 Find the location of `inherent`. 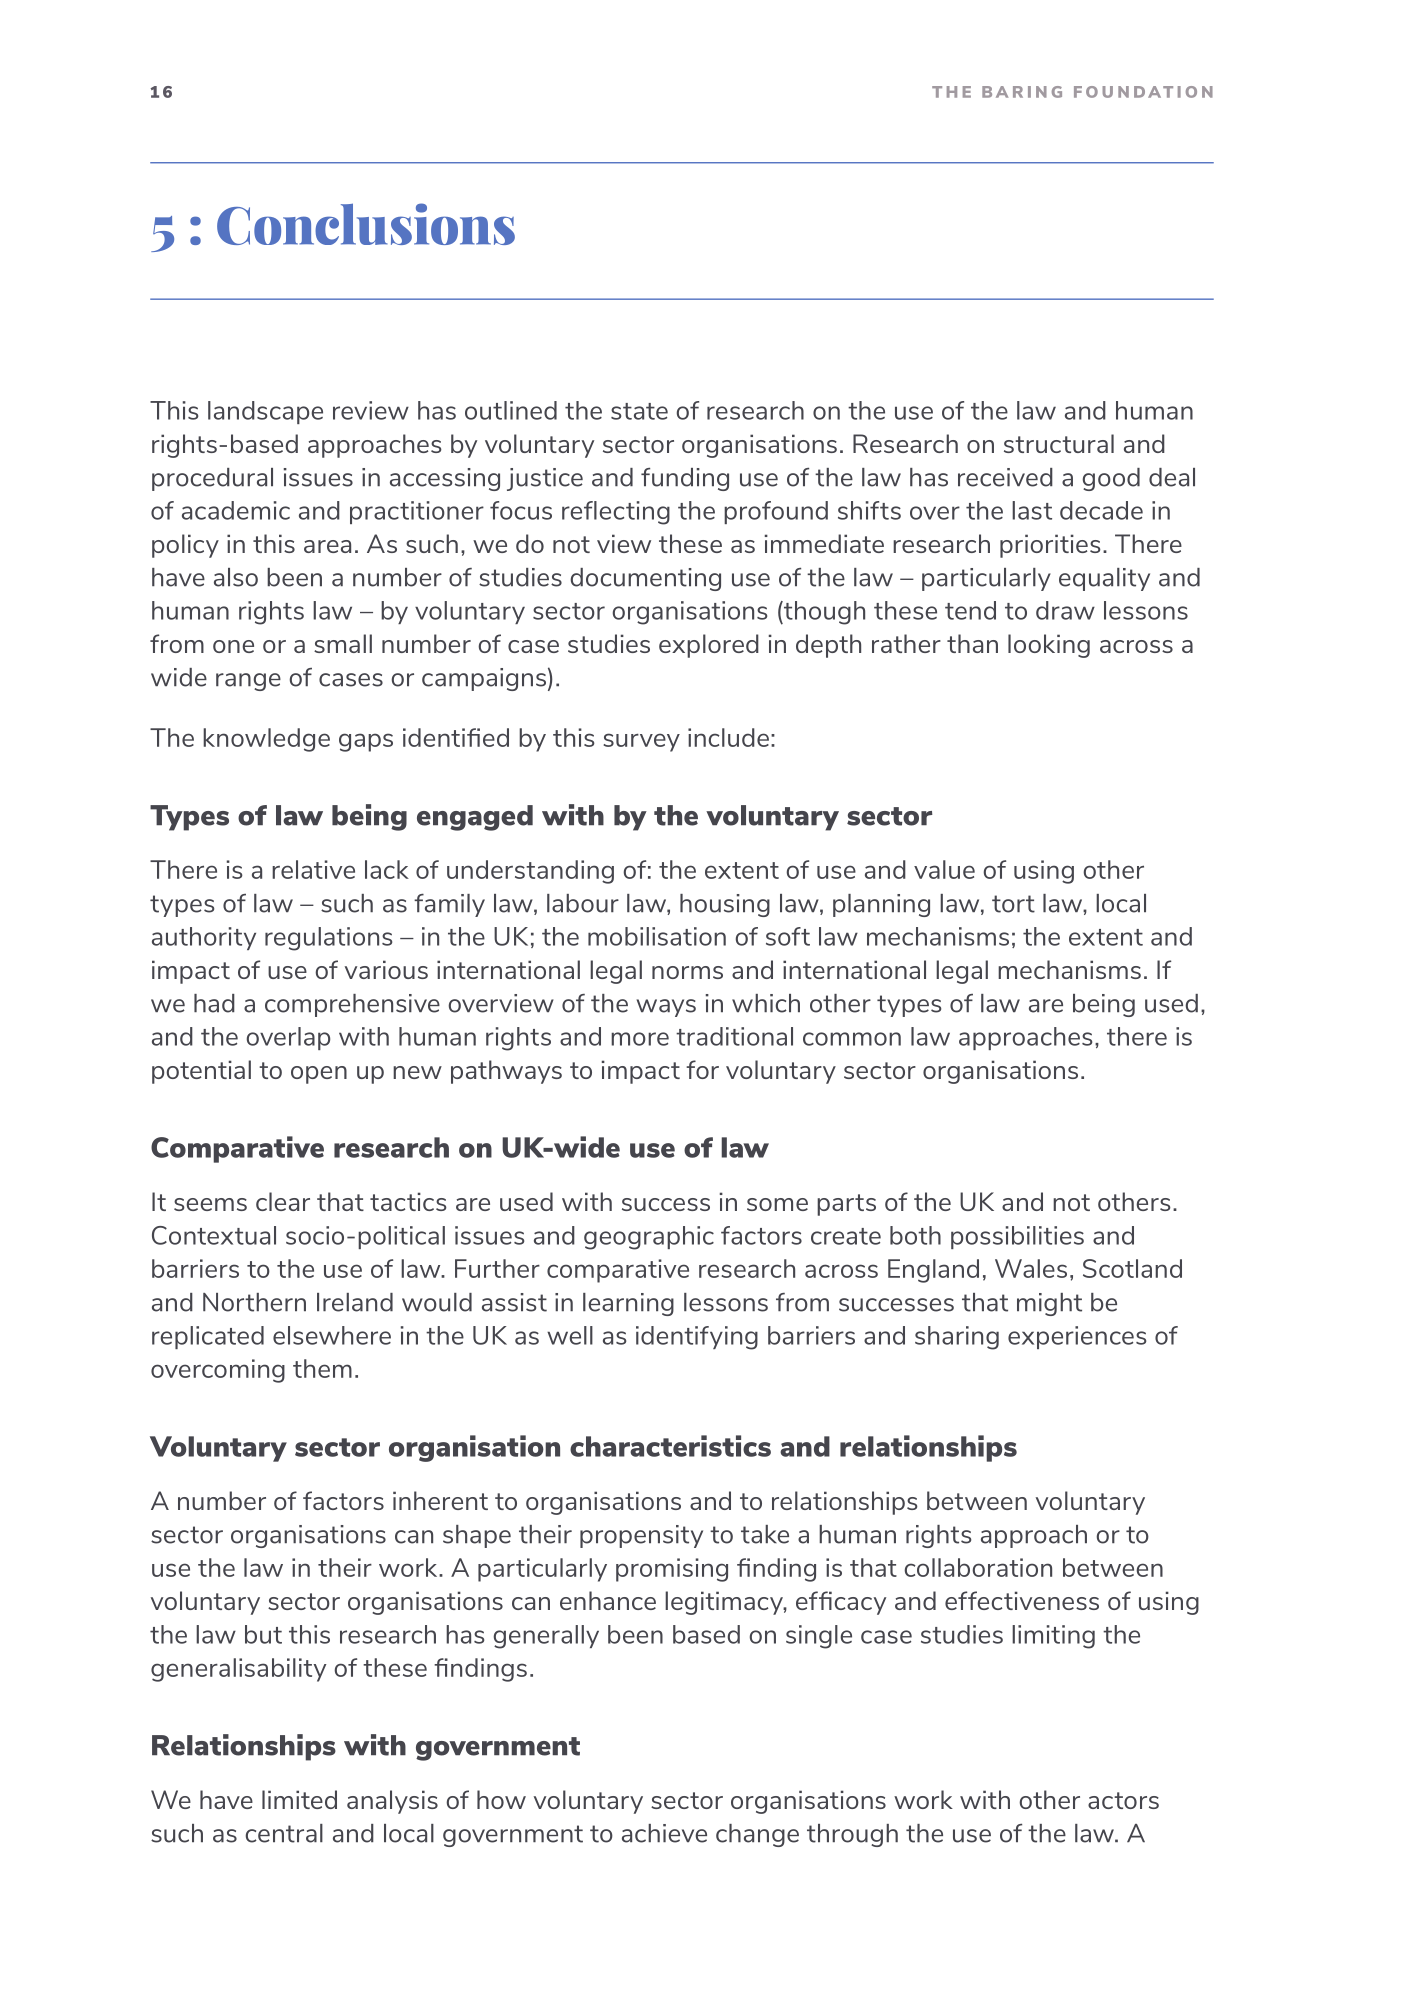

inherent is located at coordinates (440, 1500).
